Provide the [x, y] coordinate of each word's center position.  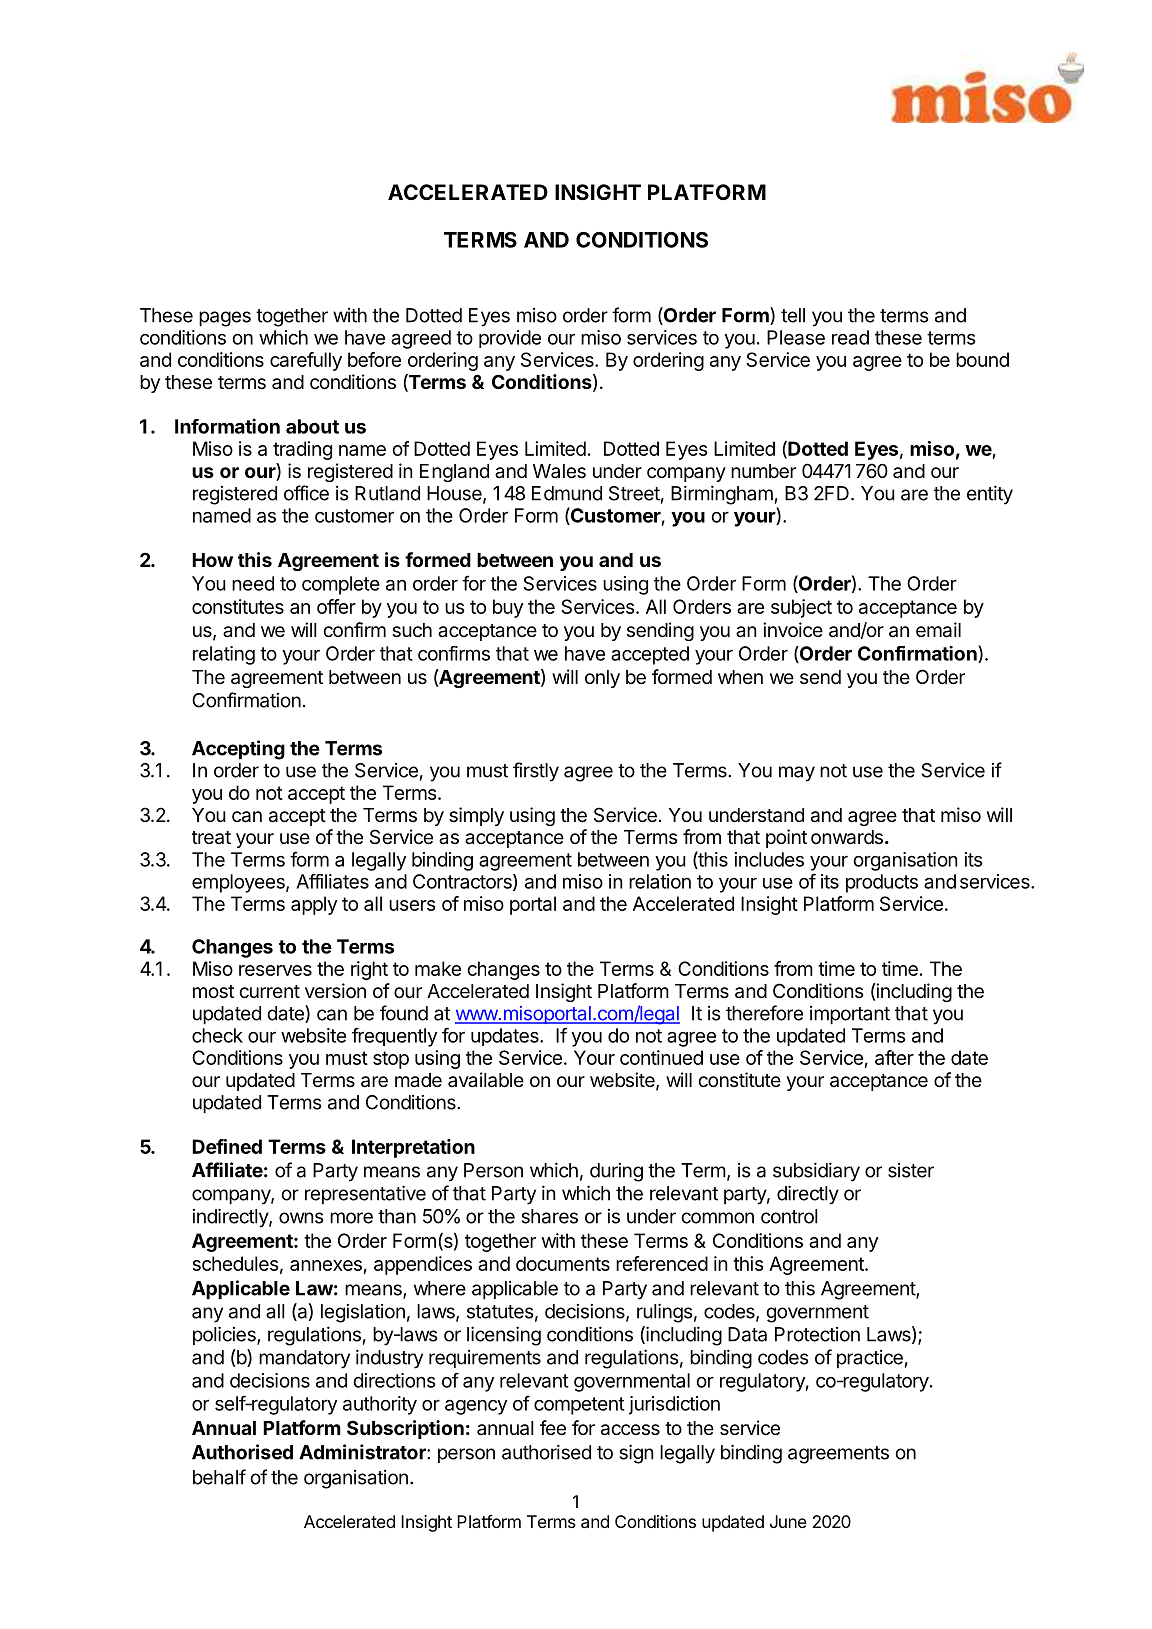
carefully [306, 361]
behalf [219, 1477]
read [850, 337]
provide [510, 339]
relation [660, 881]
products [882, 883]
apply [314, 905]
